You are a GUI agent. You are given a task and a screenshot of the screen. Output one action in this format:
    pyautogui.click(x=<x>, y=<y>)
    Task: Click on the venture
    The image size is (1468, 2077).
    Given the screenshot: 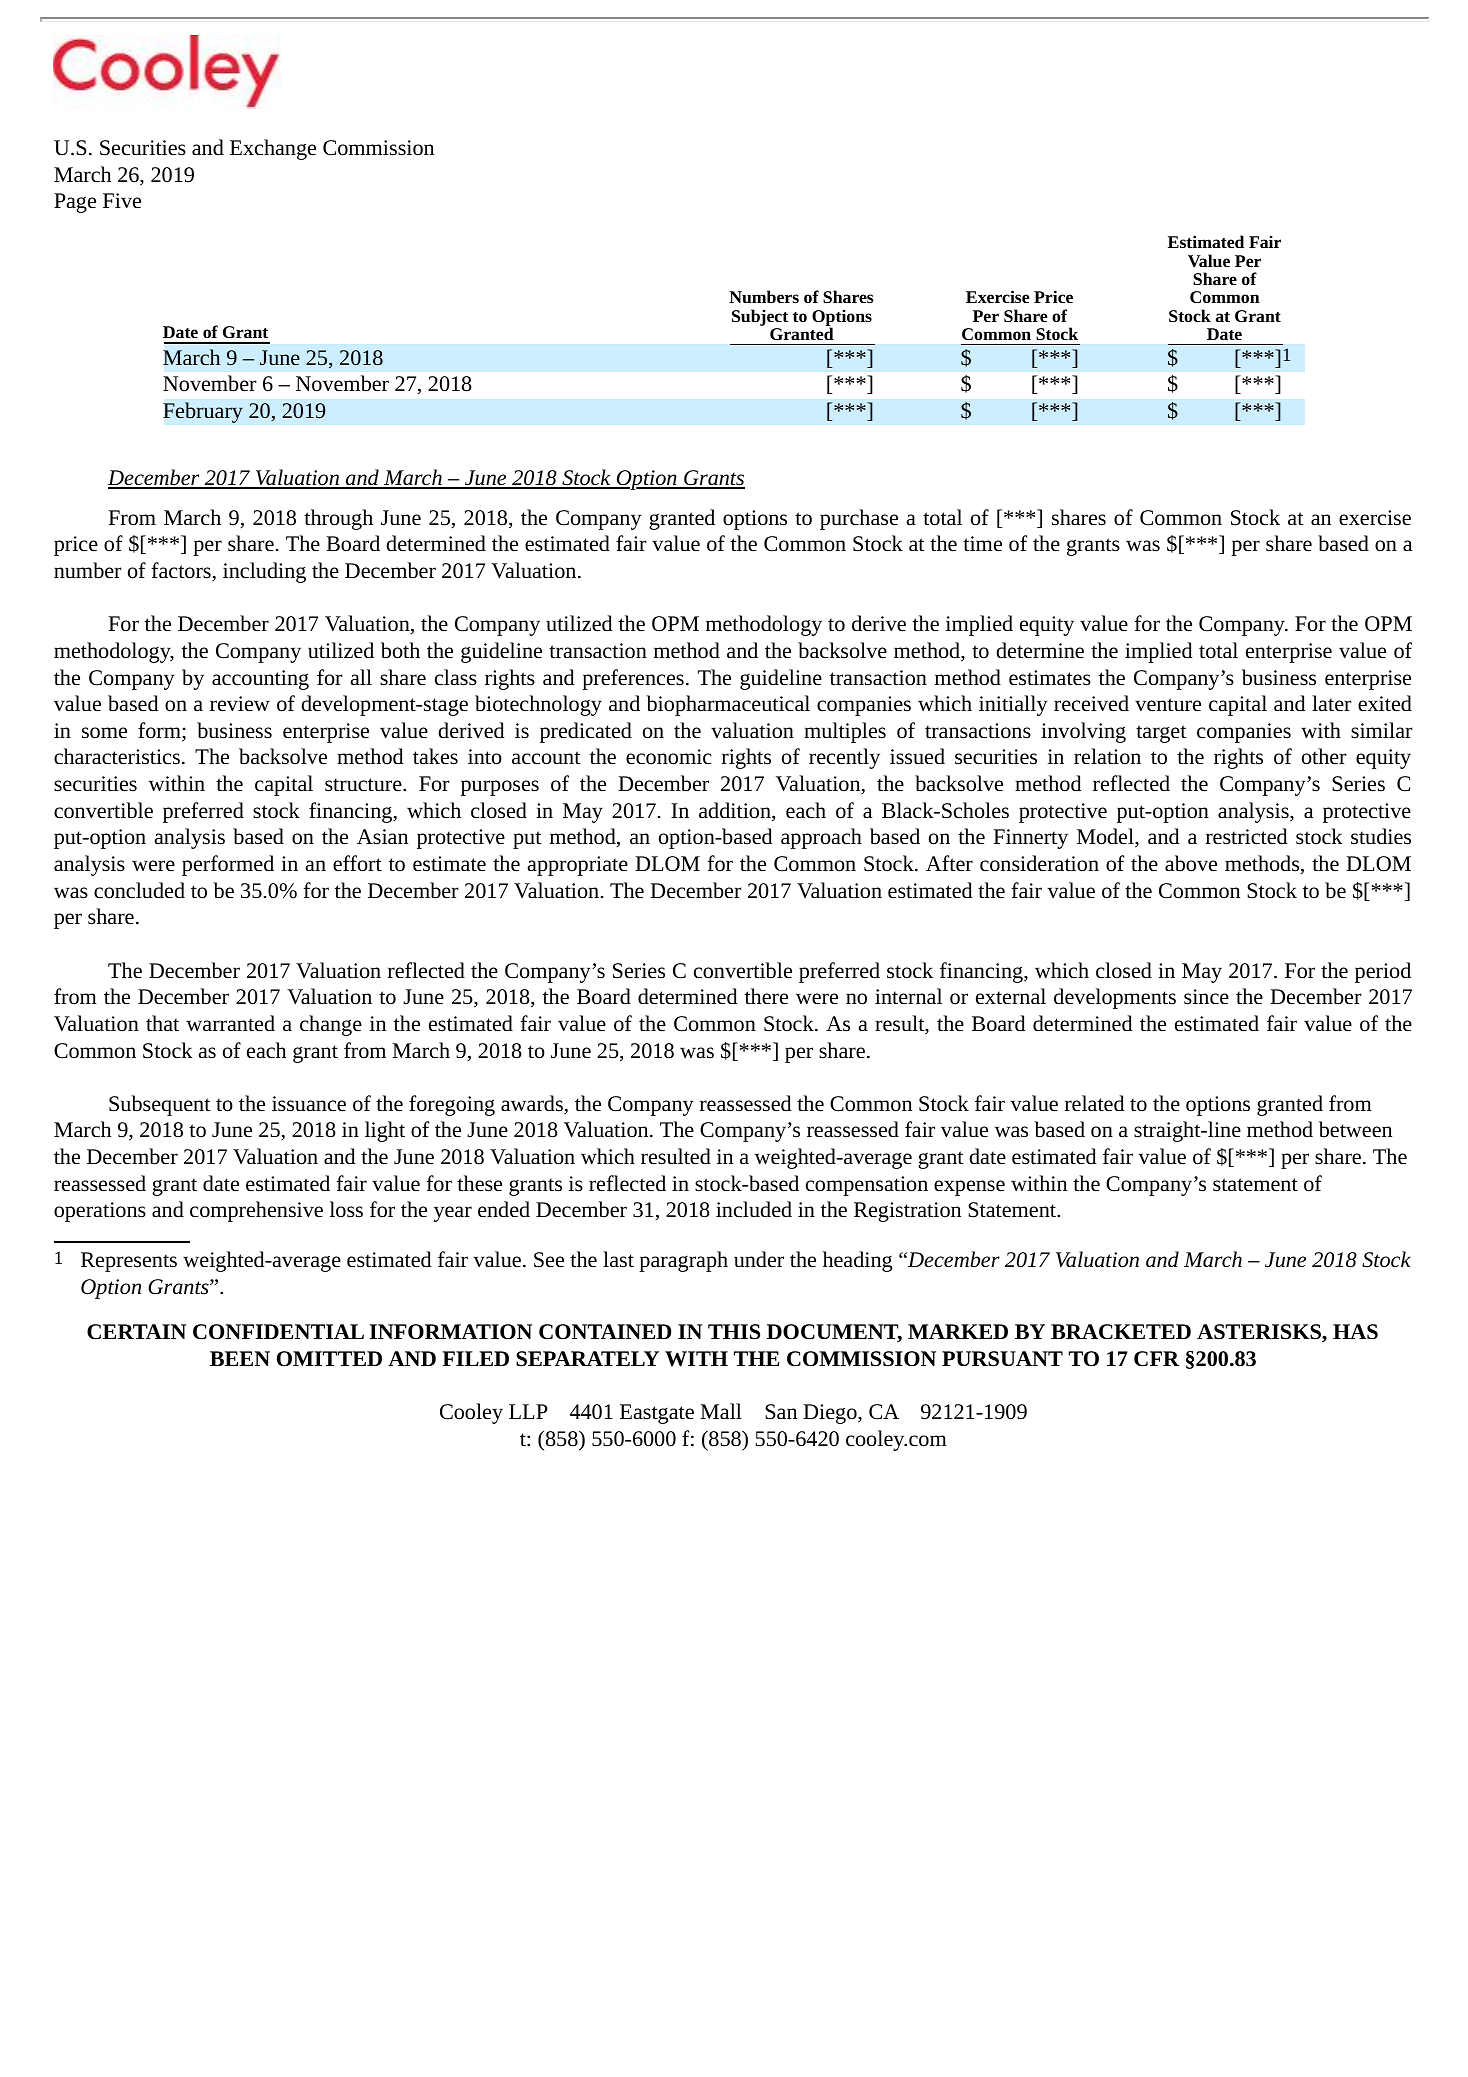 What is the action you would take?
    pyautogui.click(x=1168, y=705)
